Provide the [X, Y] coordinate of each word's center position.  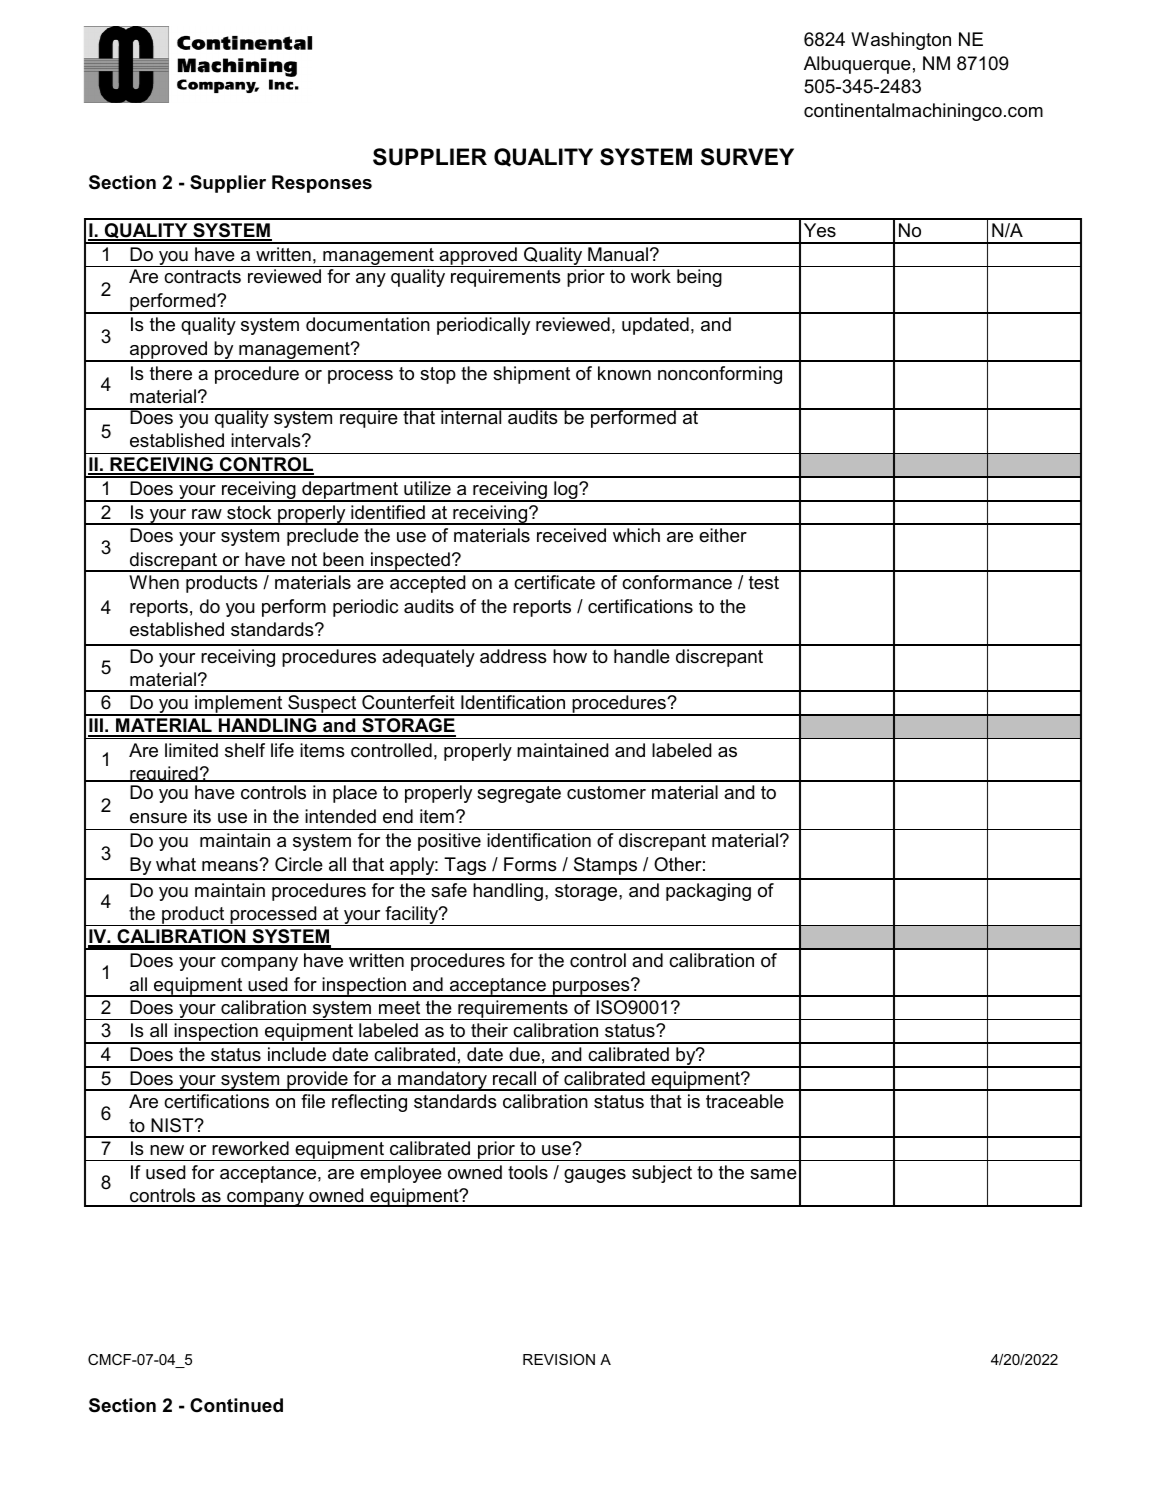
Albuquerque [857, 65]
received [571, 535]
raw [207, 514]
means [231, 865]
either [723, 535]
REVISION [559, 1359]
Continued [236, 1405]
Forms [530, 864]
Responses [322, 184]
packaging [708, 892]
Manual [618, 254]
